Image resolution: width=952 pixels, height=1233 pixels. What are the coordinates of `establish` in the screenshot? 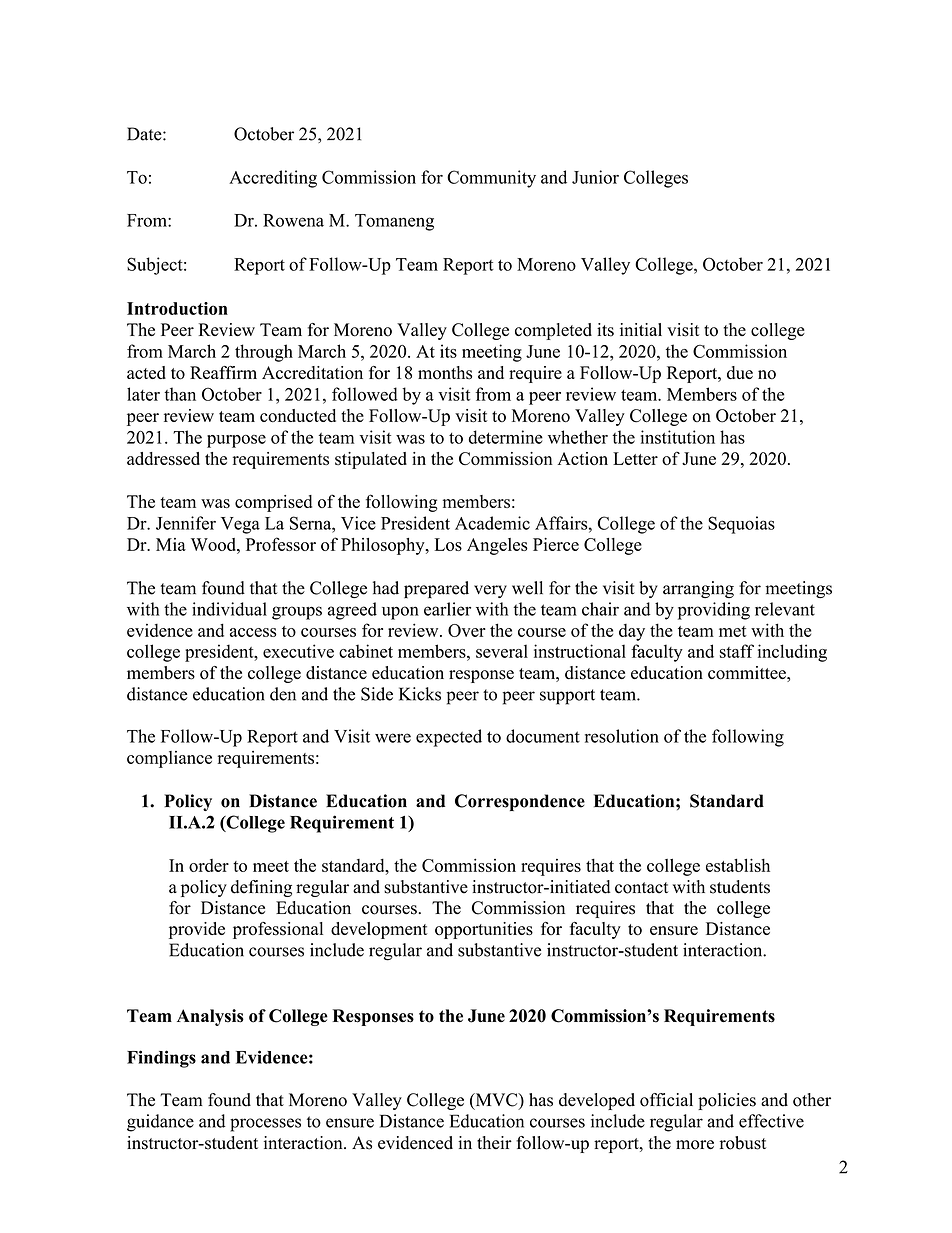 It's located at (738, 865).
